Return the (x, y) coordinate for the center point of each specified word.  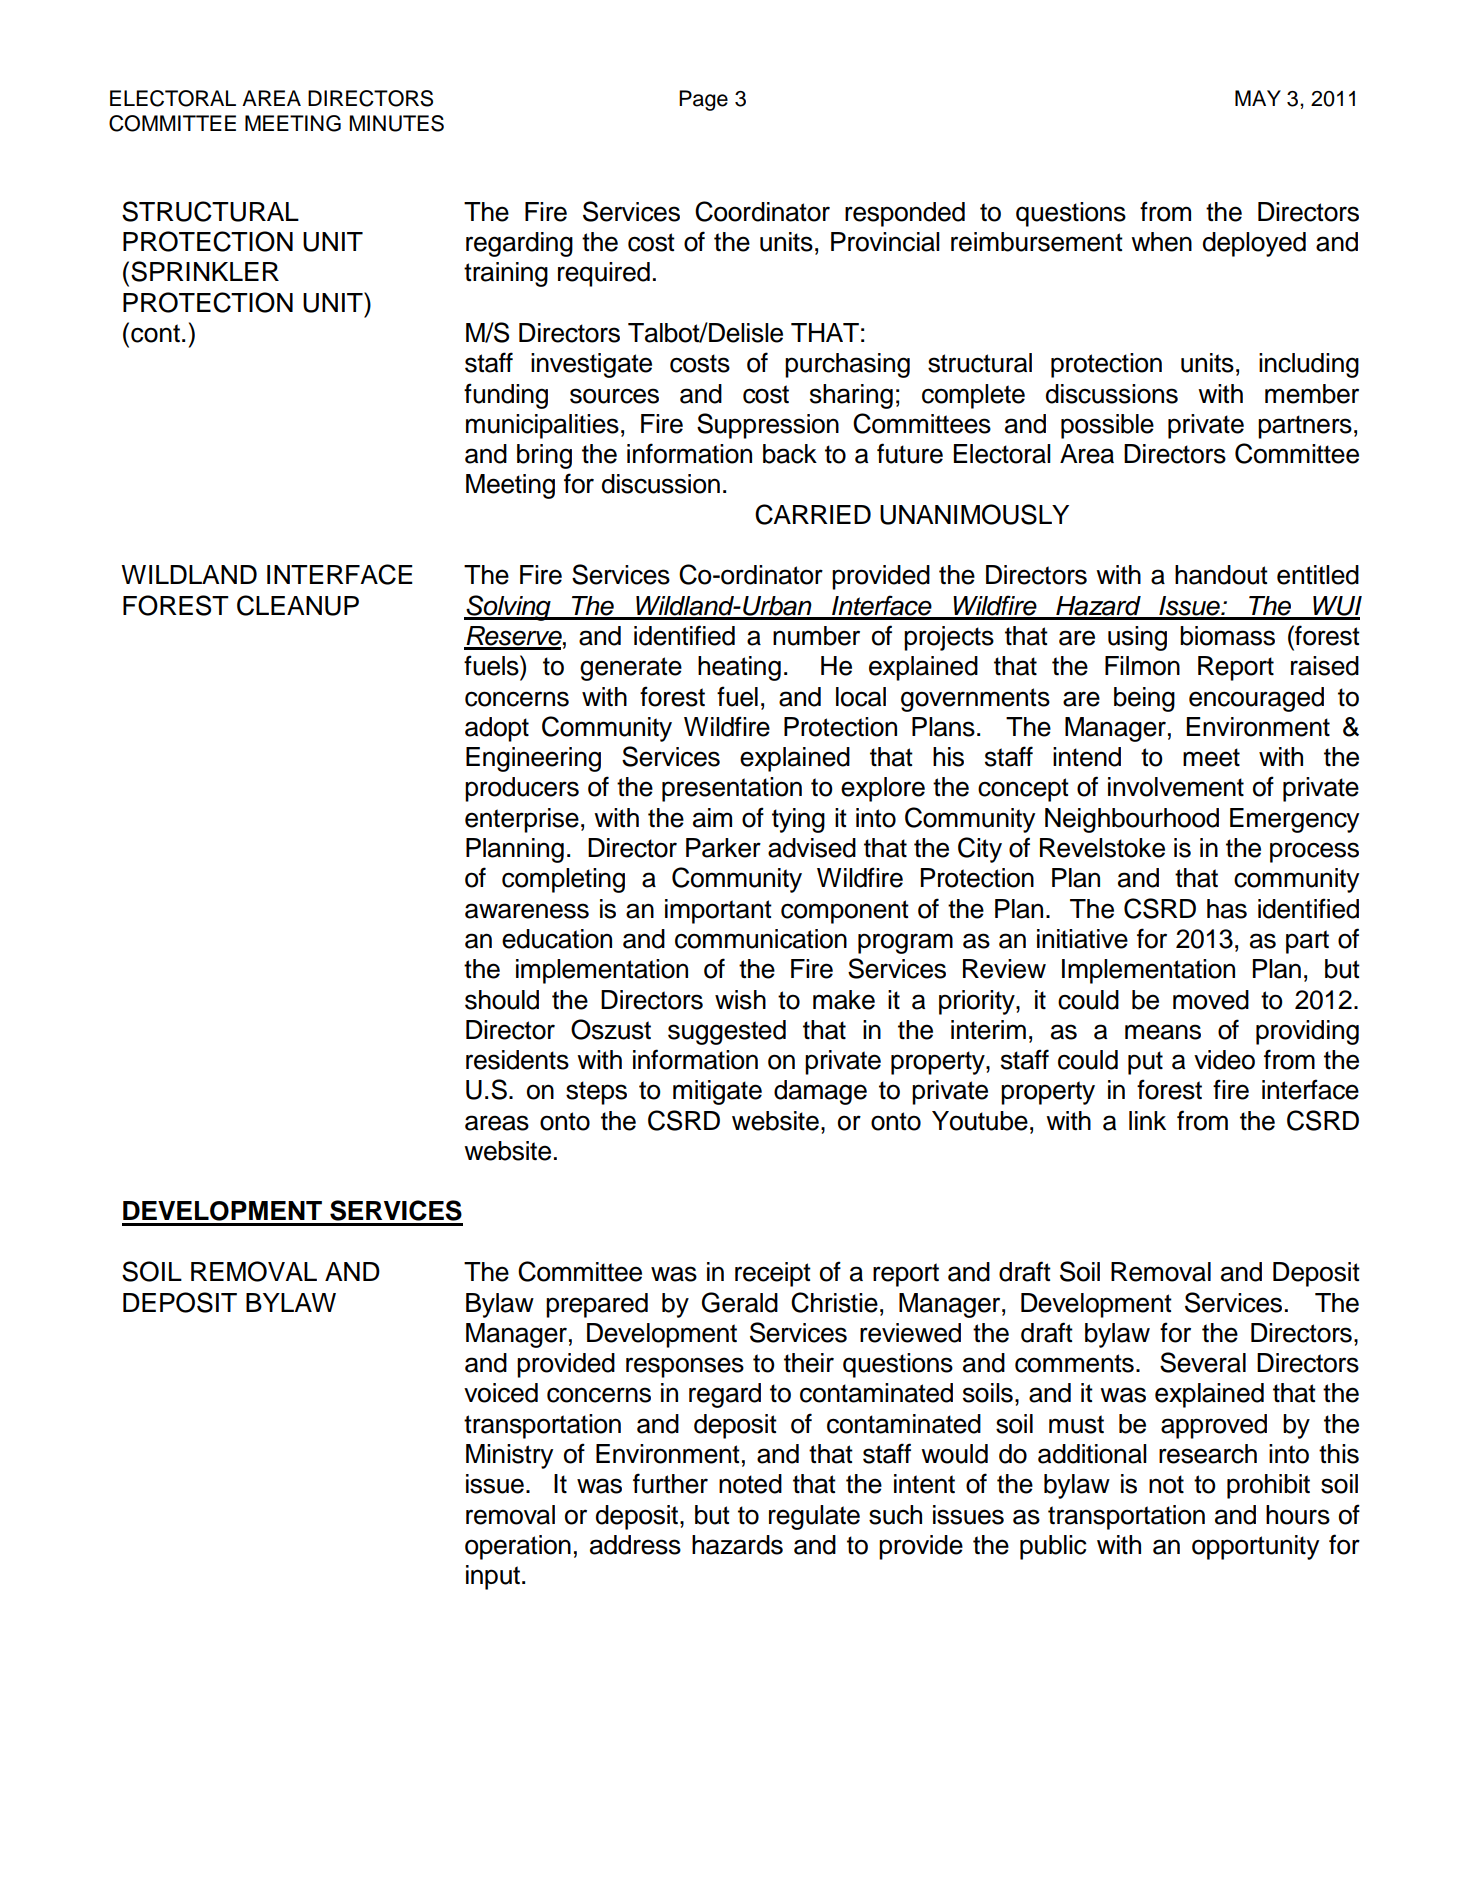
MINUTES (396, 123)
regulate (814, 1517)
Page (703, 100)
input (493, 1577)
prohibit (1268, 1486)
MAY (1258, 98)
